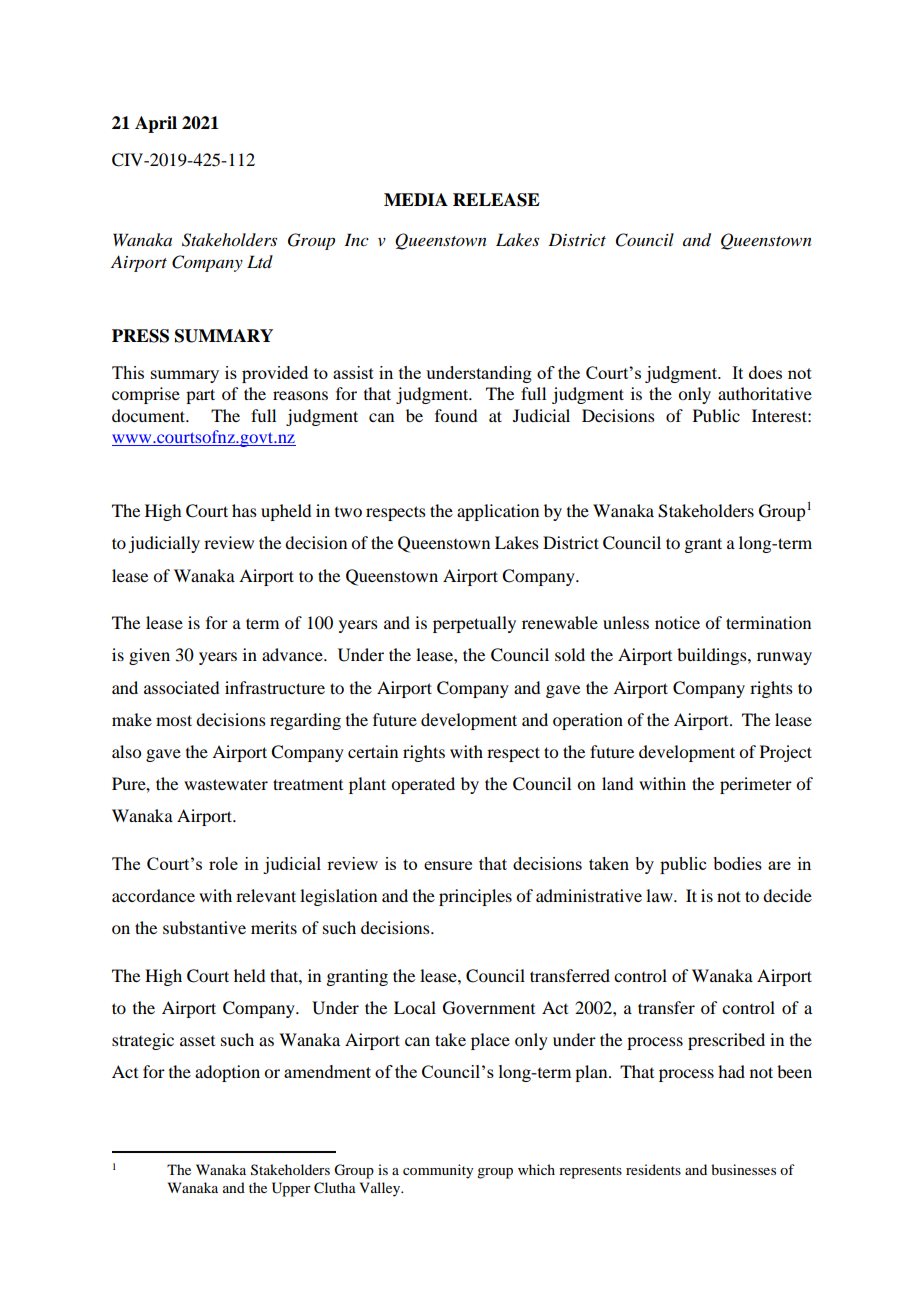 The height and width of the screenshot is (1308, 924). Describe the element at coordinates (713, 656) in the screenshot. I see `buildings` at that location.
